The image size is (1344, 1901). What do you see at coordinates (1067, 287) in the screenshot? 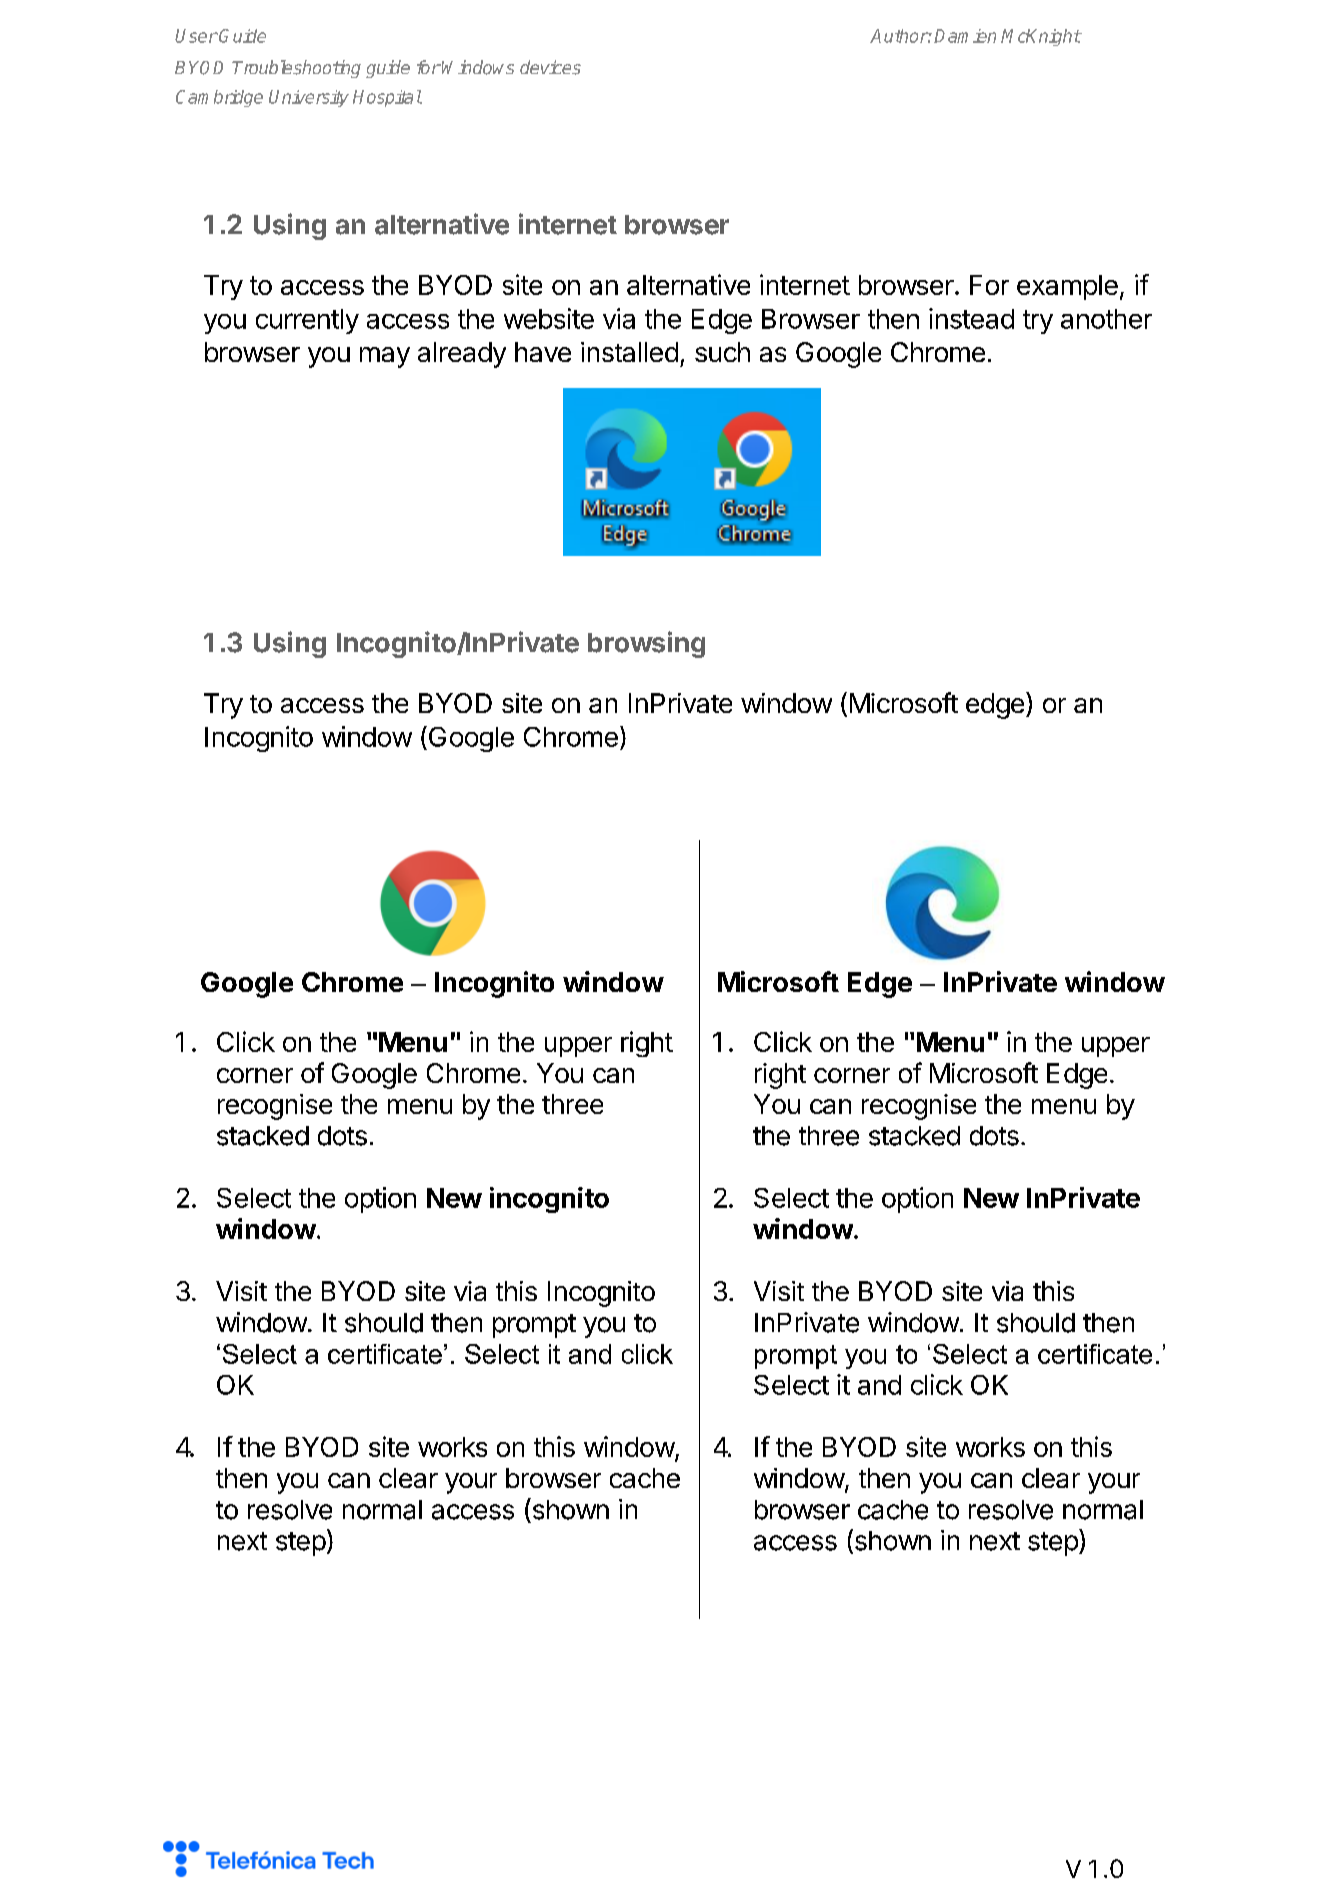
I see `example` at bounding box center [1067, 287].
